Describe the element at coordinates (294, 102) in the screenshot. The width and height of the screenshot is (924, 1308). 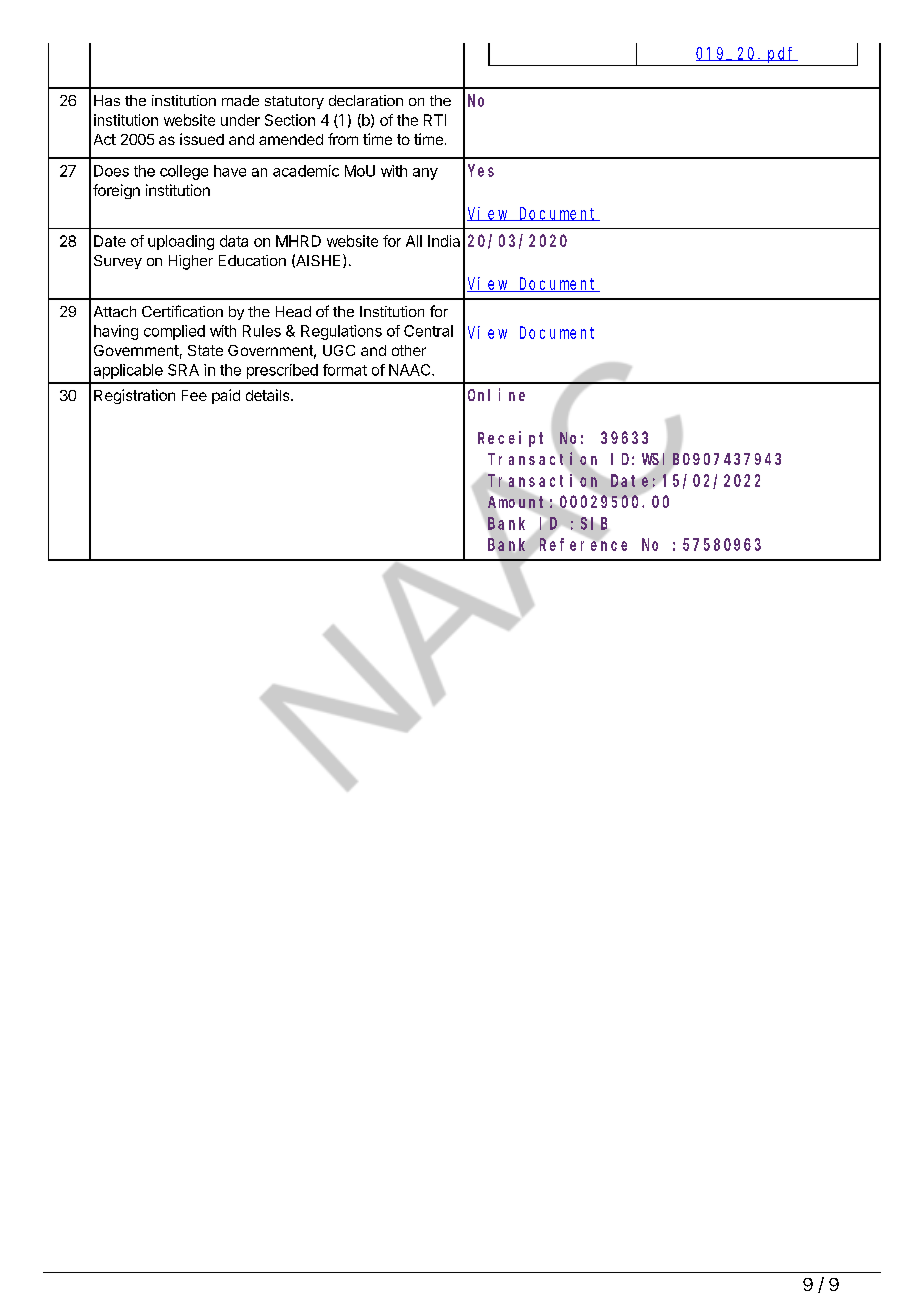
I see `statutory` at that location.
